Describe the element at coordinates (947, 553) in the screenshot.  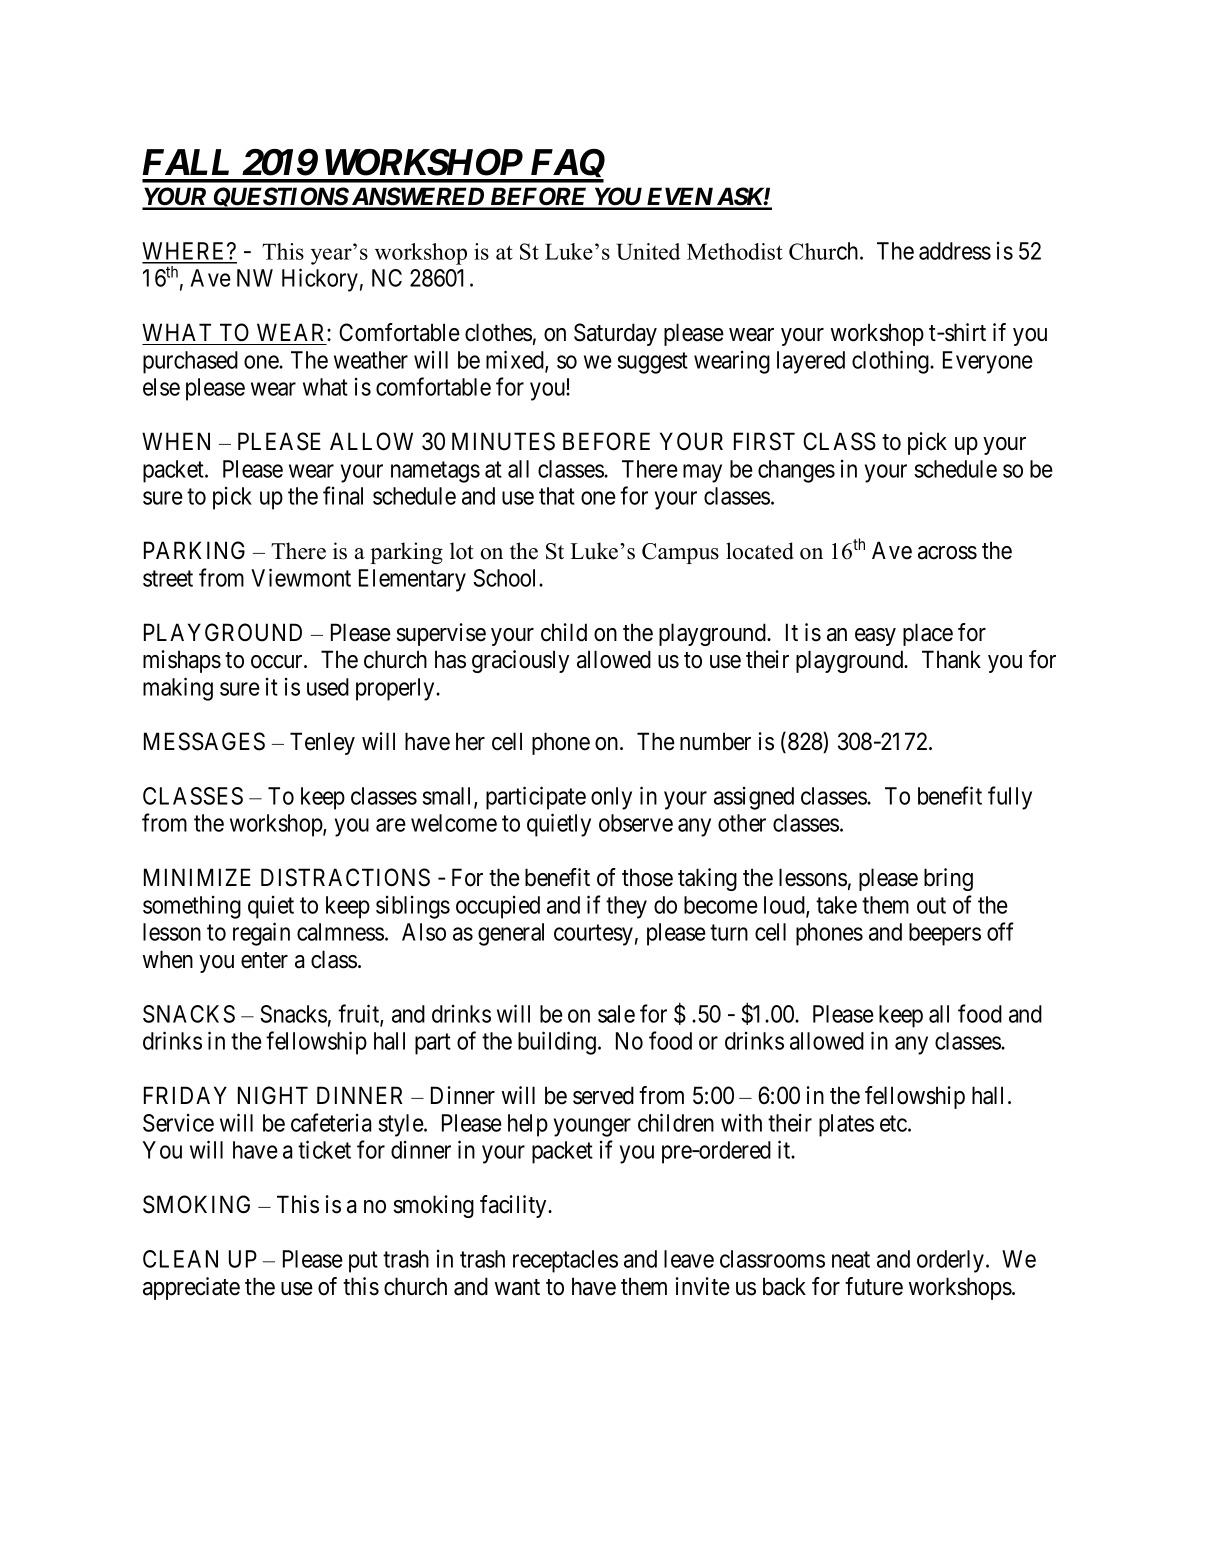
I see `across` at that location.
